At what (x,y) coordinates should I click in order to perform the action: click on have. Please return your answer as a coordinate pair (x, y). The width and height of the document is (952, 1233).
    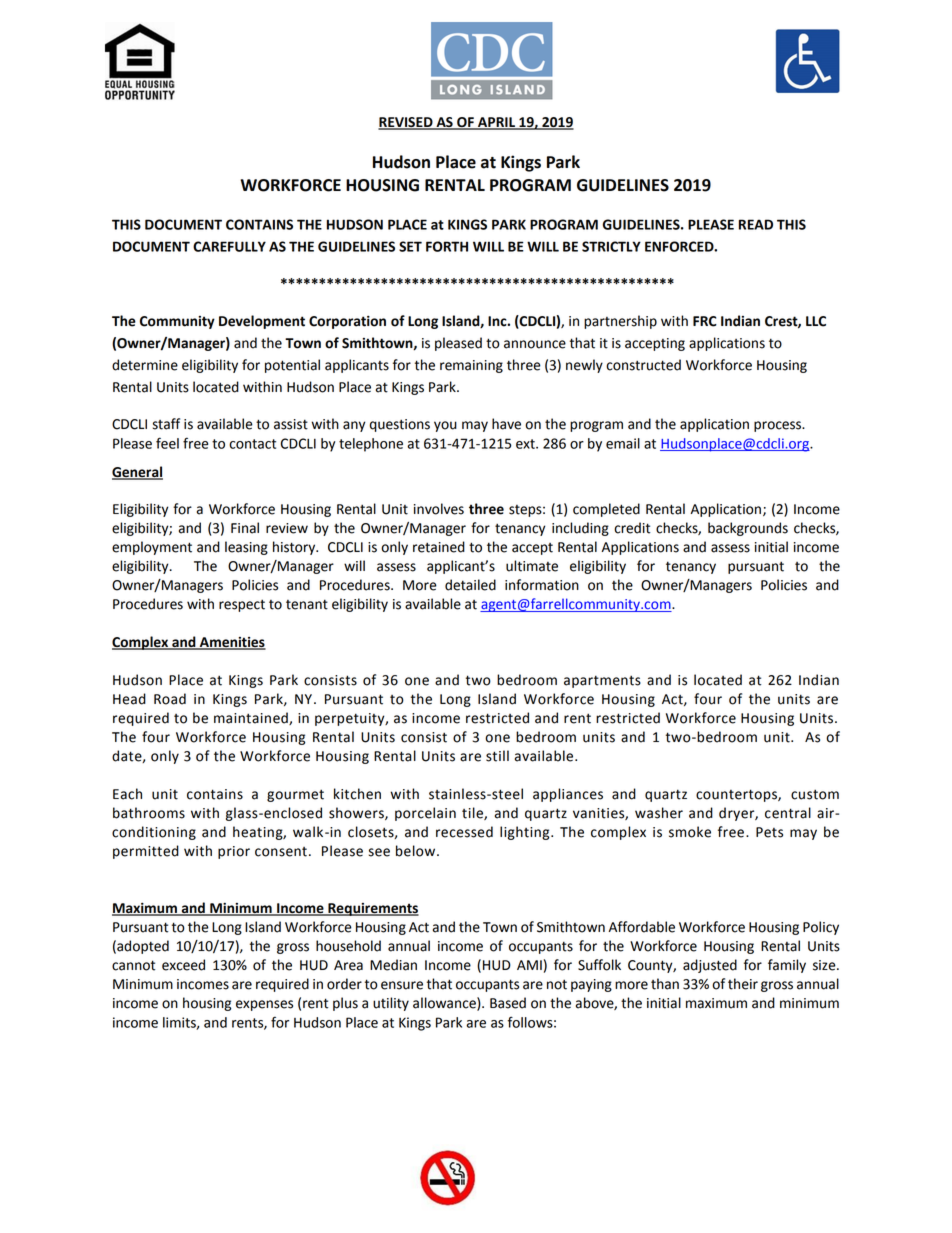
    Looking at the image, I should click on (506, 424).
